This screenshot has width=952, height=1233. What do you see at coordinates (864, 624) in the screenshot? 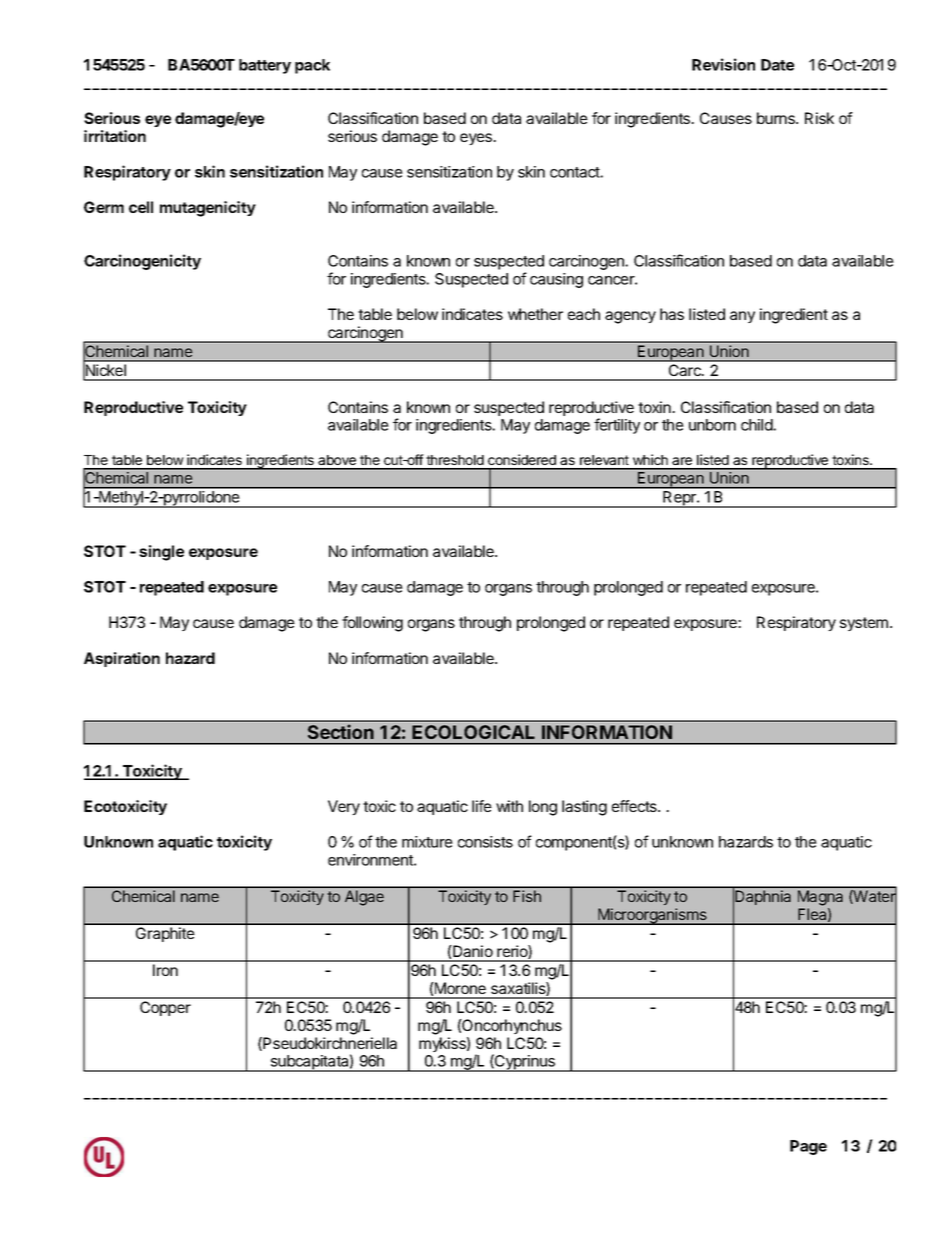
I see `system` at bounding box center [864, 624].
